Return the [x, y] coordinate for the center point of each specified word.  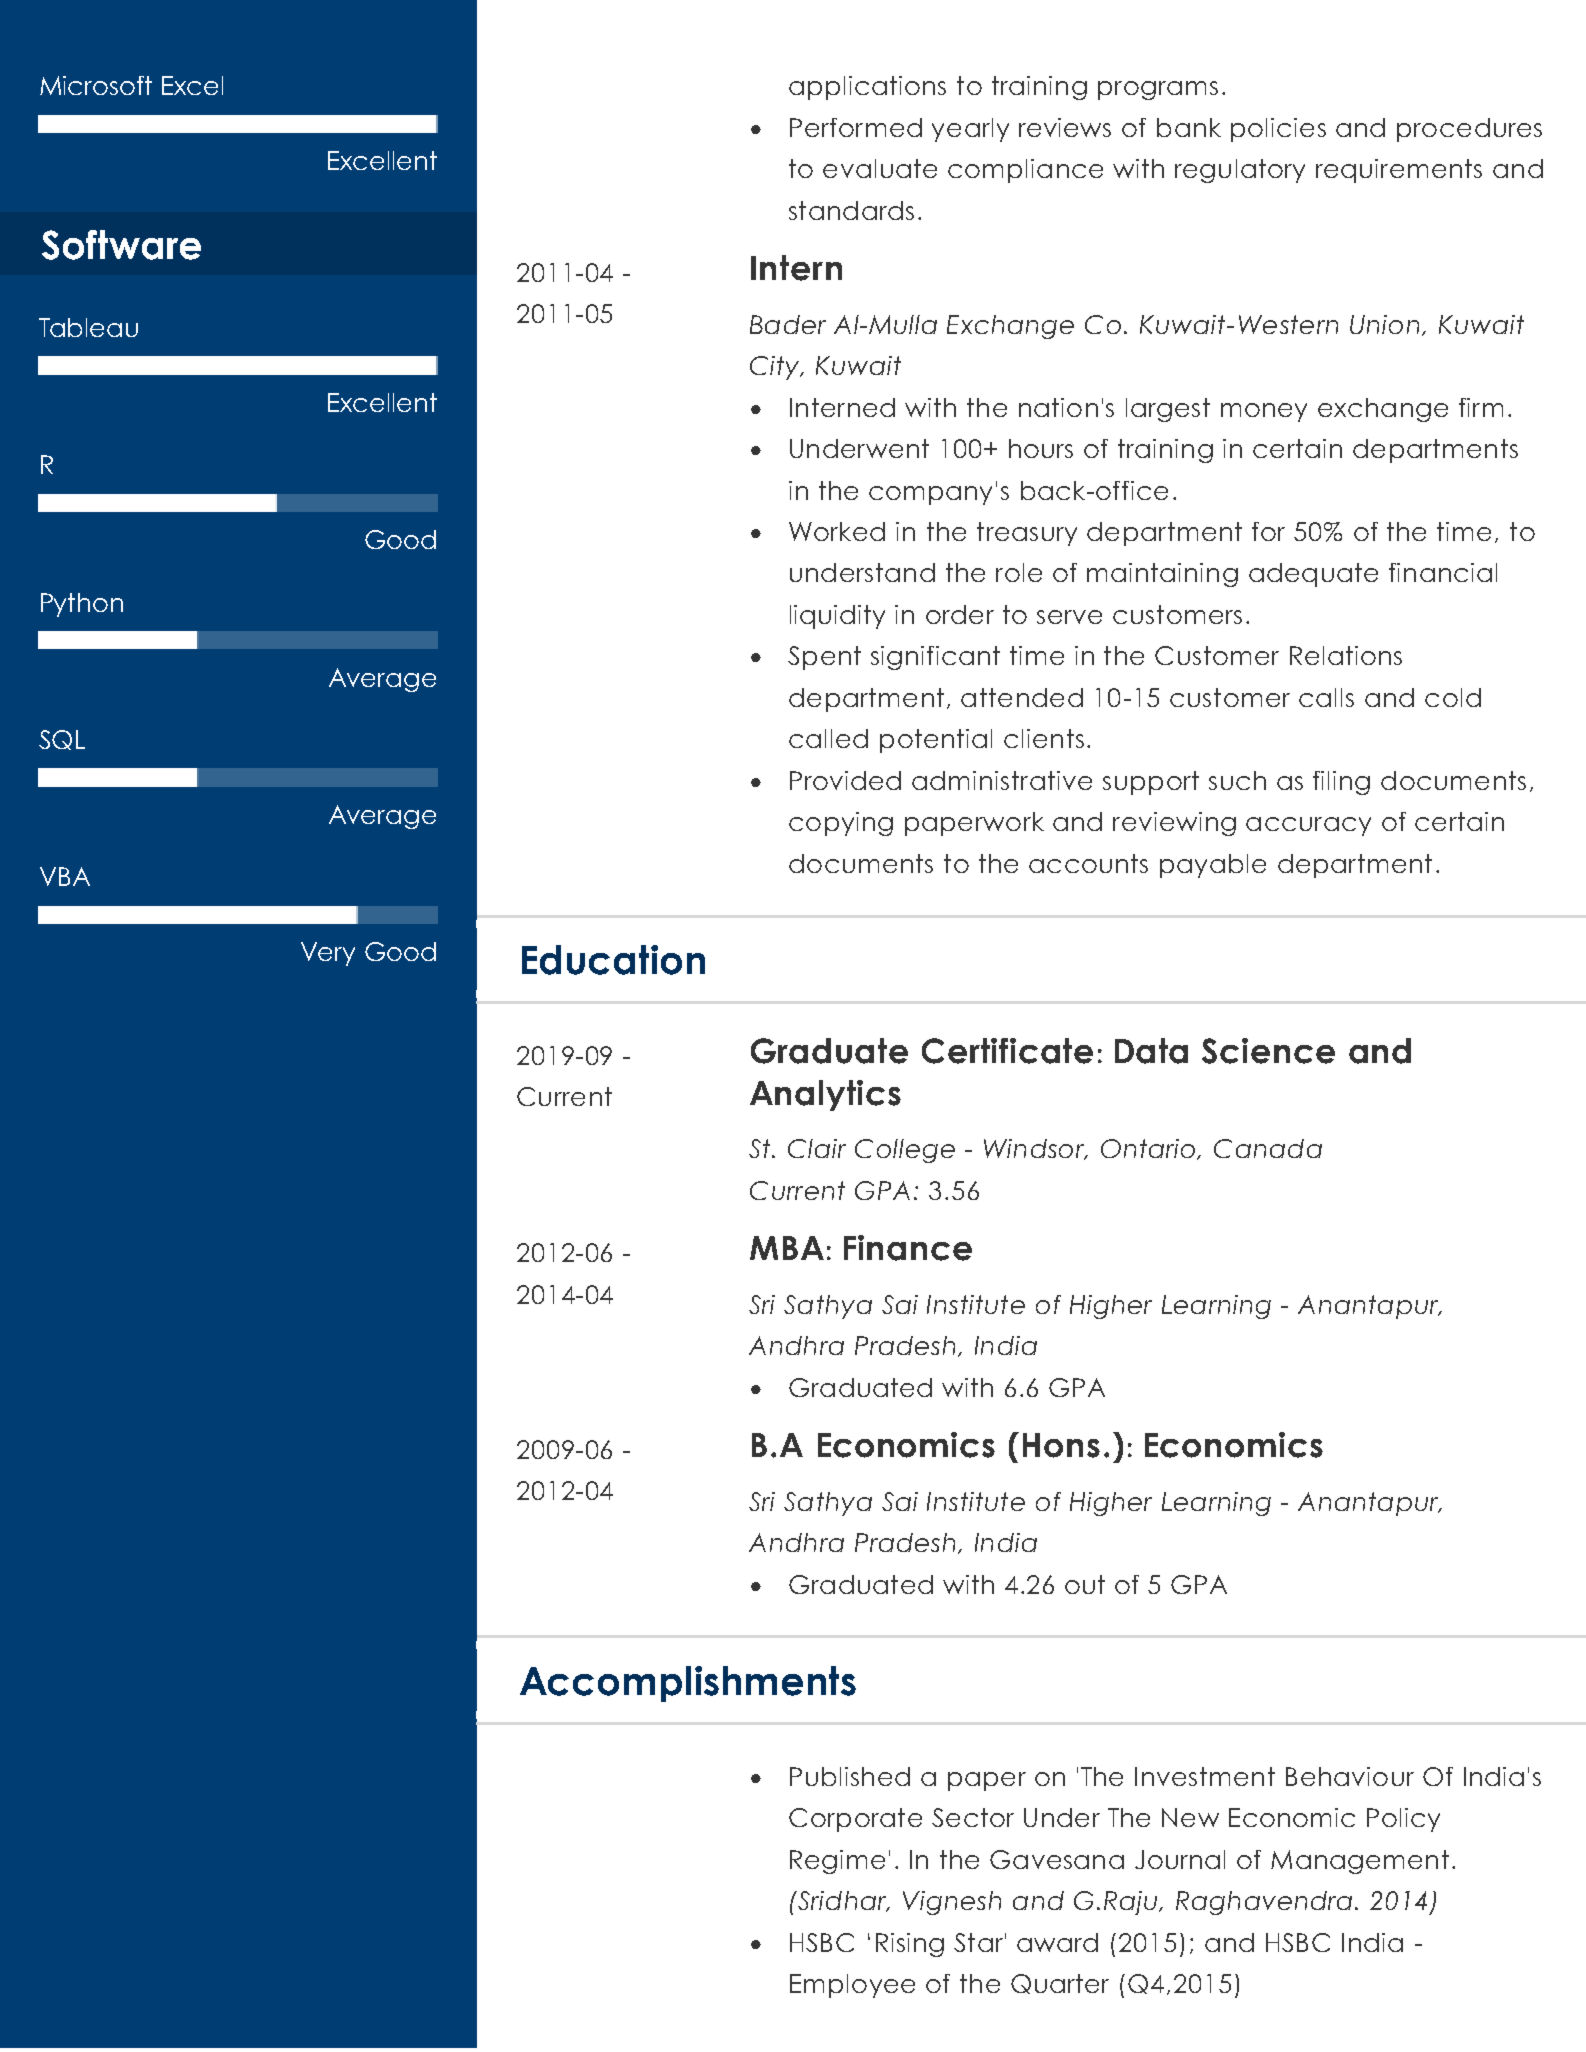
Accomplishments [688, 1684]
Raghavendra [1266, 1903]
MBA [787, 1248]
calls [1326, 697]
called [828, 738]
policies [1278, 130]
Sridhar [842, 1901]
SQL [62, 740]
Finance [908, 1248]
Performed [856, 127]
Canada [1268, 1148]
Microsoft [96, 85]
